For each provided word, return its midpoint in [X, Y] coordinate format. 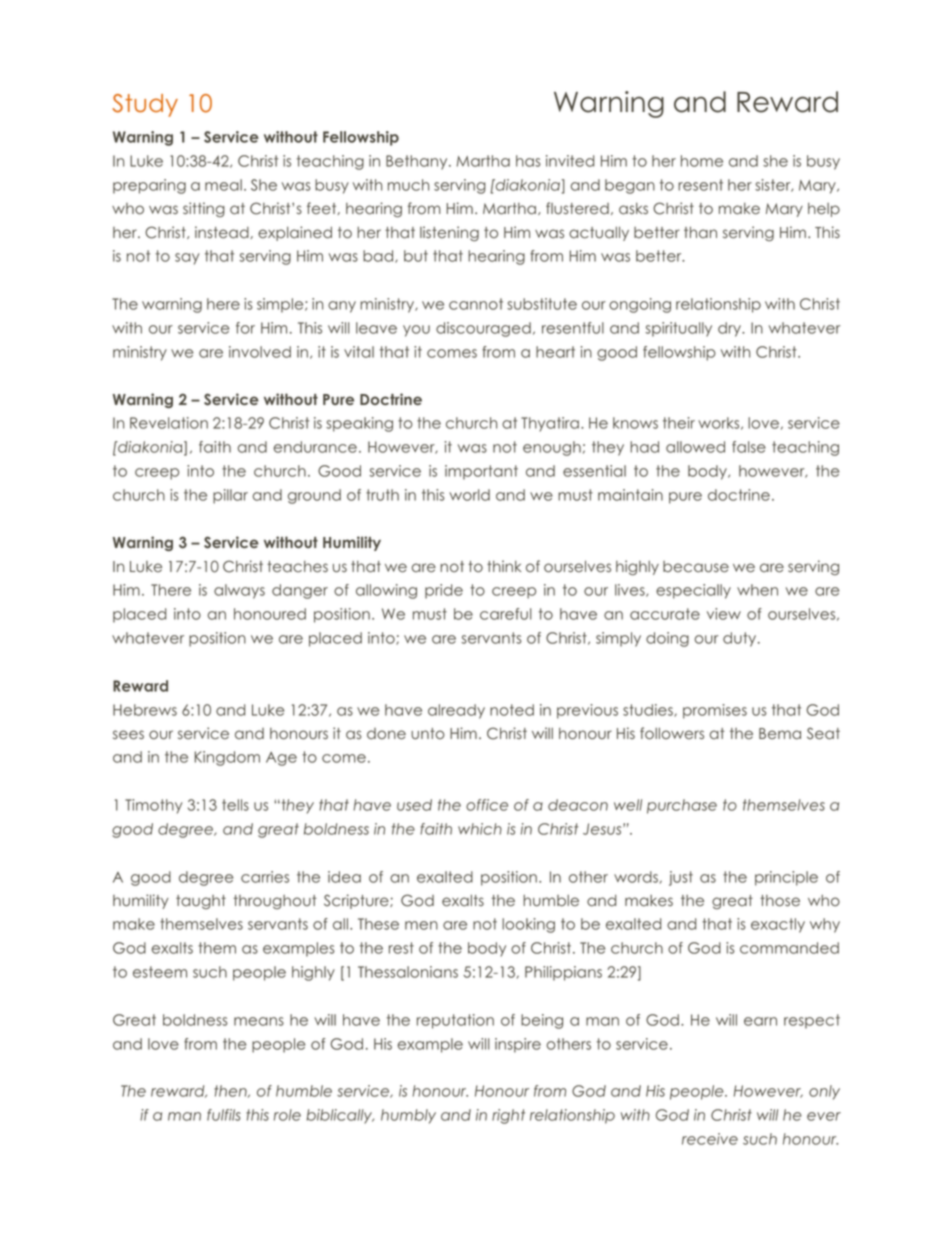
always [239, 591]
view [724, 614]
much [408, 185]
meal [223, 185]
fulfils [224, 1115]
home [702, 161]
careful [506, 614]
